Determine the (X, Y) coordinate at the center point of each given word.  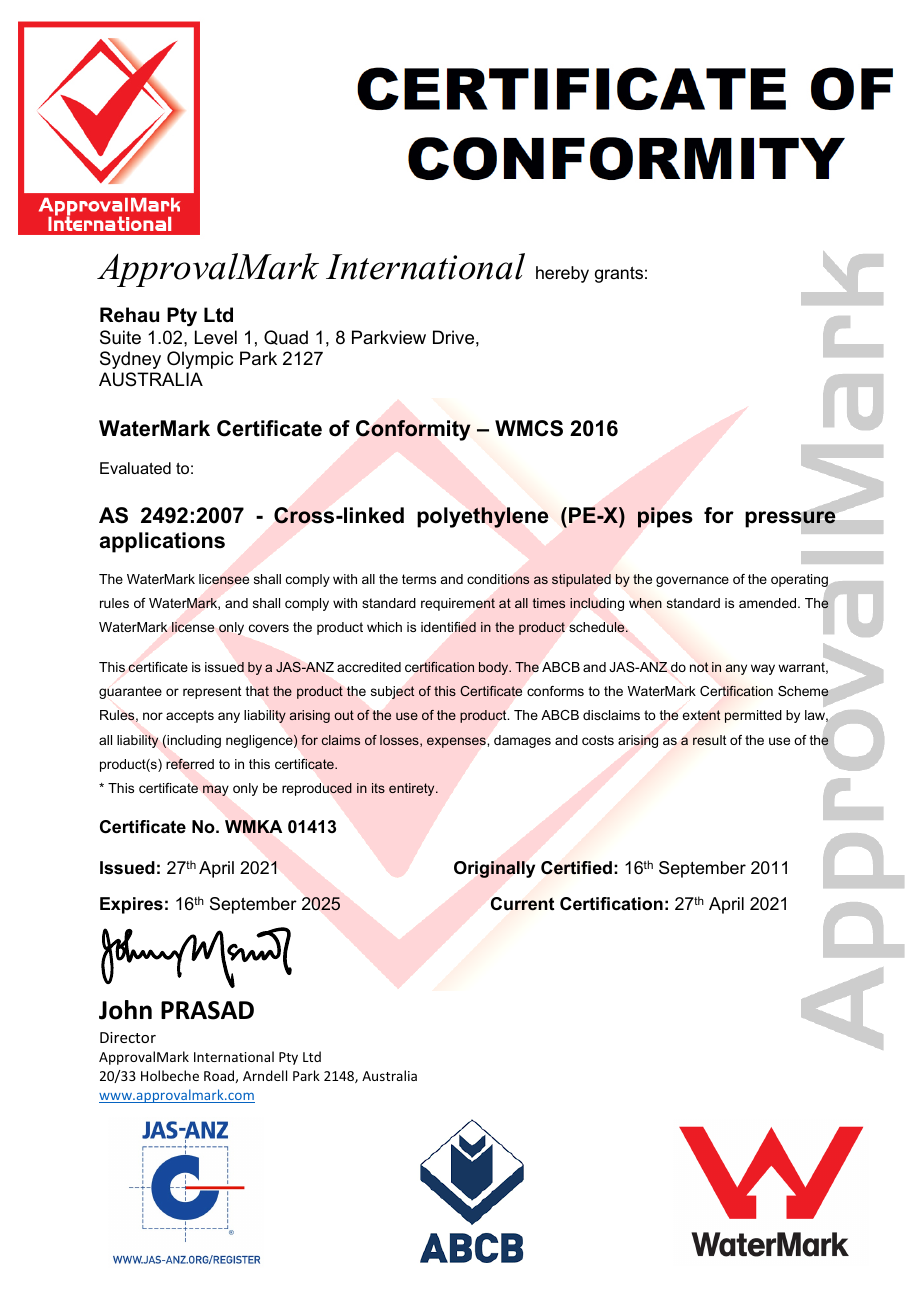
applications (162, 542)
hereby (562, 274)
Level (216, 337)
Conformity (413, 430)
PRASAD (207, 1010)
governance (692, 581)
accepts (190, 716)
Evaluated (135, 468)
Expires (131, 905)
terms (419, 579)
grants (619, 274)
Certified (576, 868)
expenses (456, 742)
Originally (494, 869)
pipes (665, 517)
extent (702, 715)
